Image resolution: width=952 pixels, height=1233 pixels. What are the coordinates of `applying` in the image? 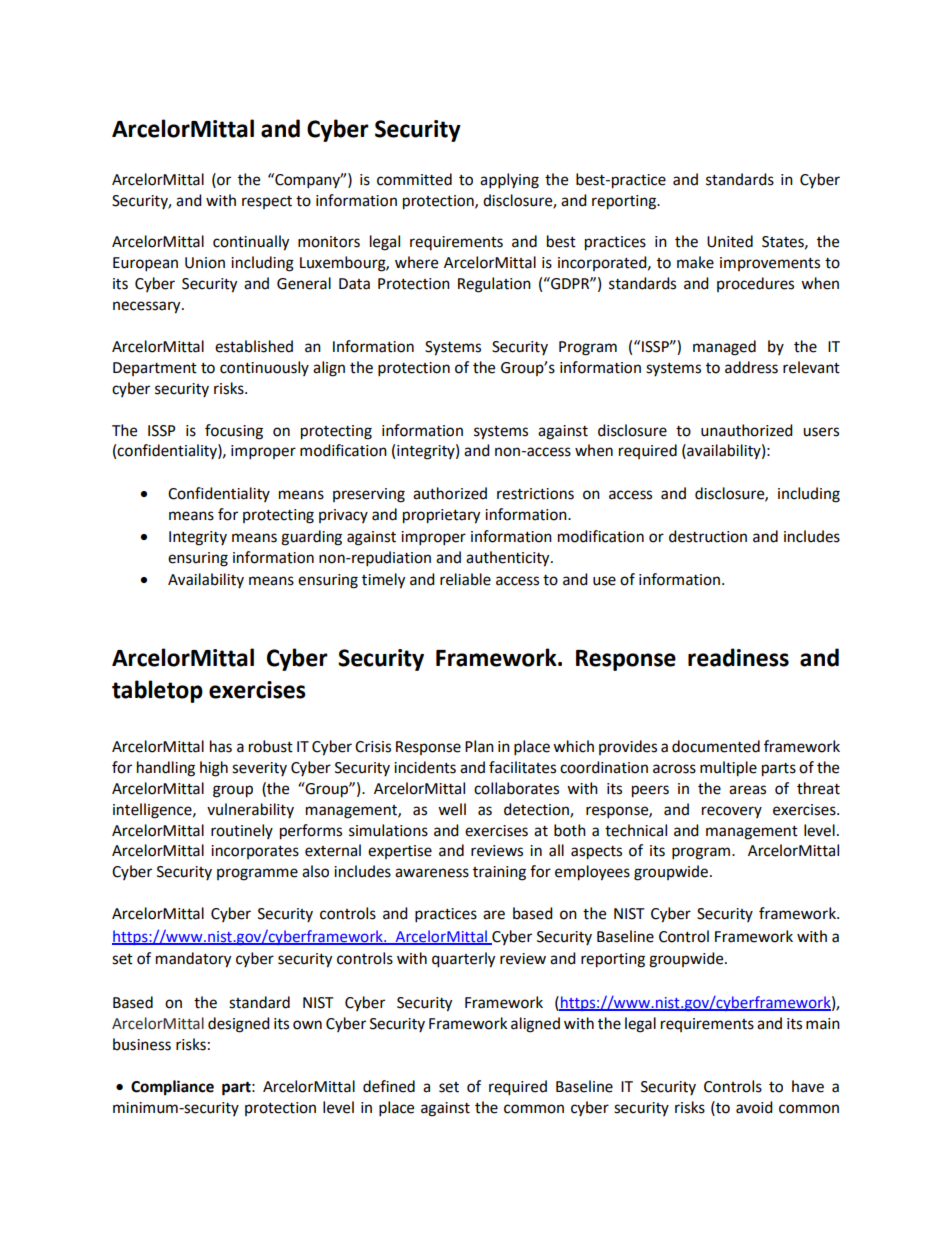 It's located at (509, 181).
